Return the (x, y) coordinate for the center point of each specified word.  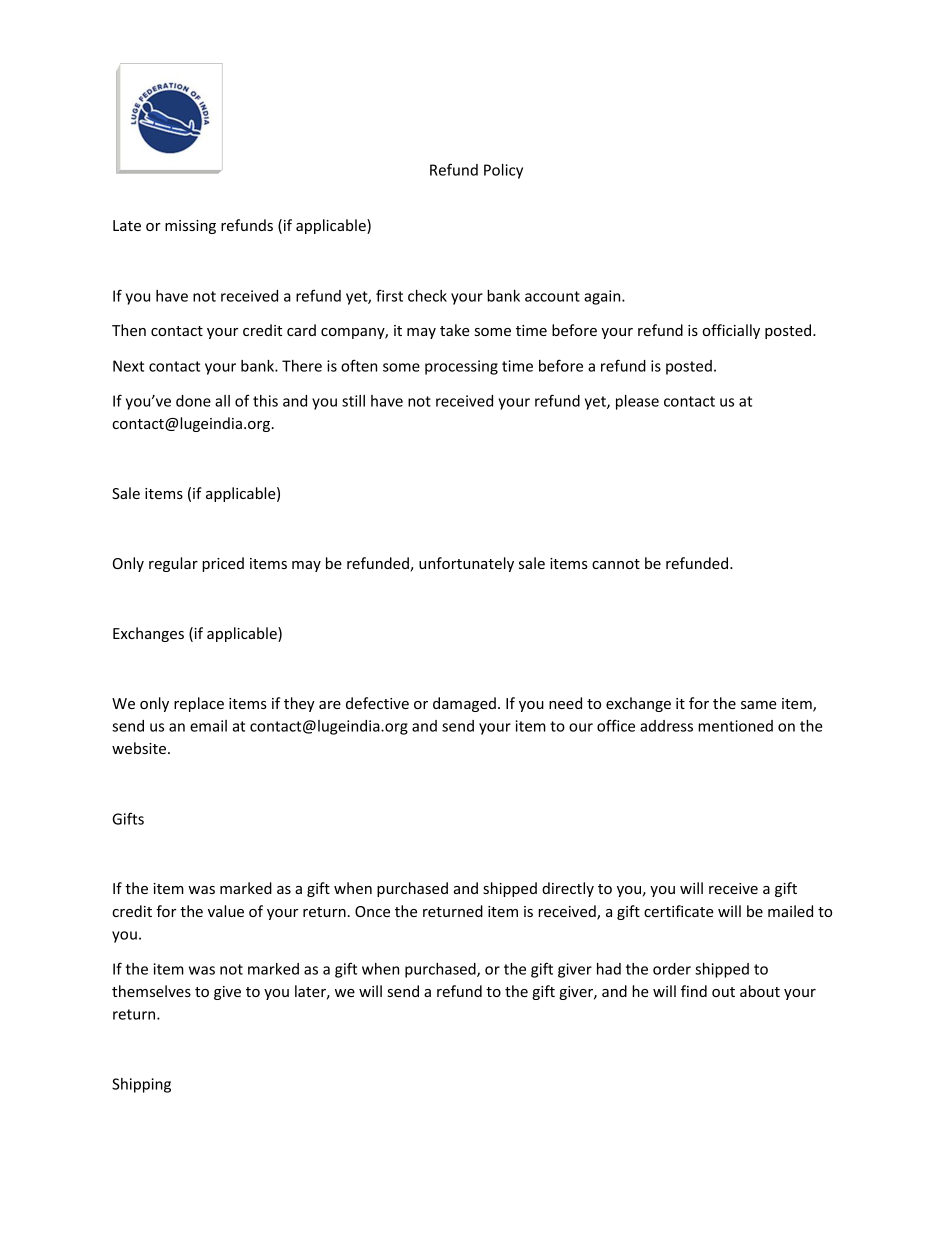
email (208, 726)
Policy (503, 171)
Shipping (141, 1085)
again (603, 297)
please (637, 402)
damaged (464, 704)
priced (223, 564)
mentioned (735, 726)
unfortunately (466, 564)
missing (190, 227)
